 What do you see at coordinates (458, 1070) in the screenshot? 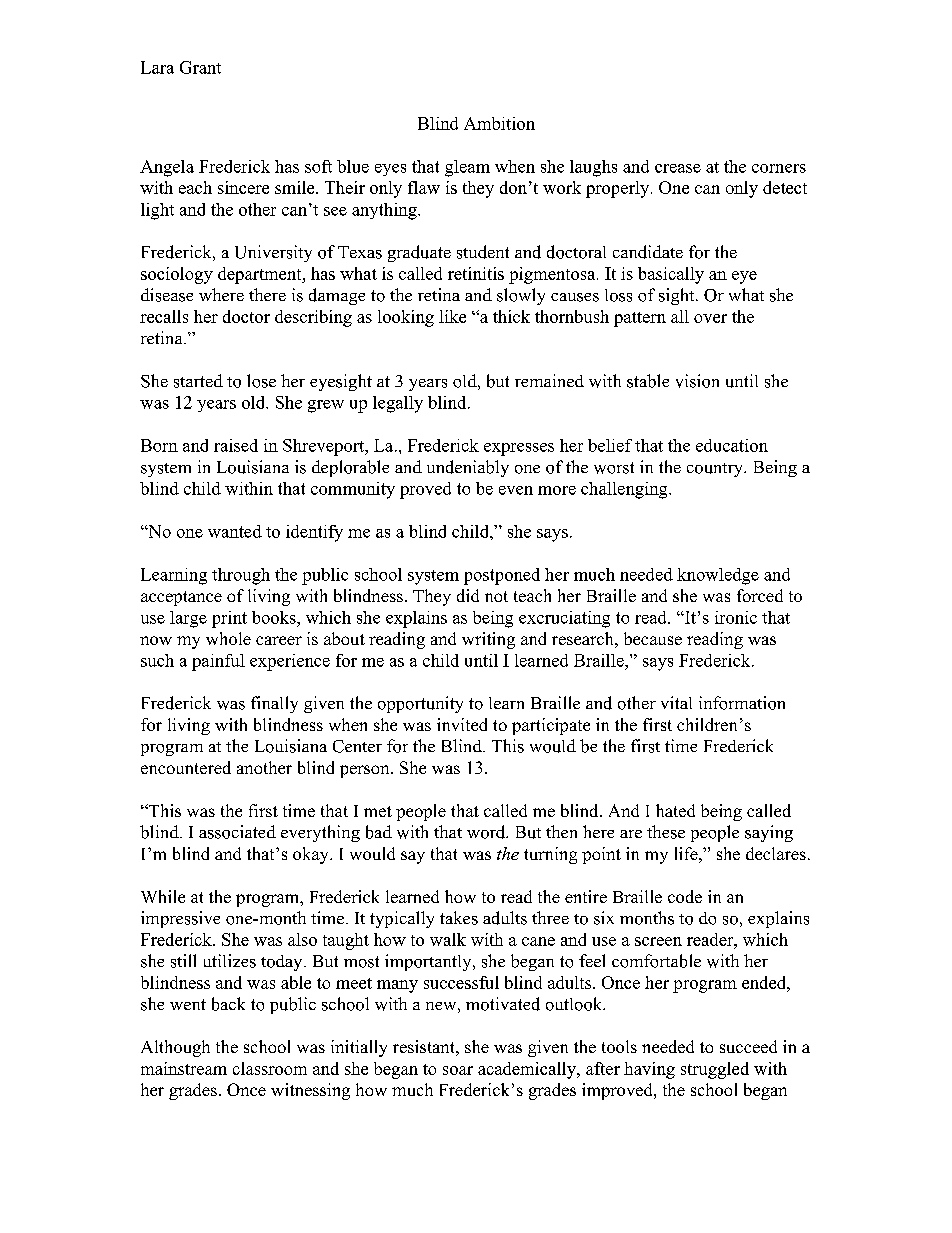
I see `soar` at bounding box center [458, 1070].
